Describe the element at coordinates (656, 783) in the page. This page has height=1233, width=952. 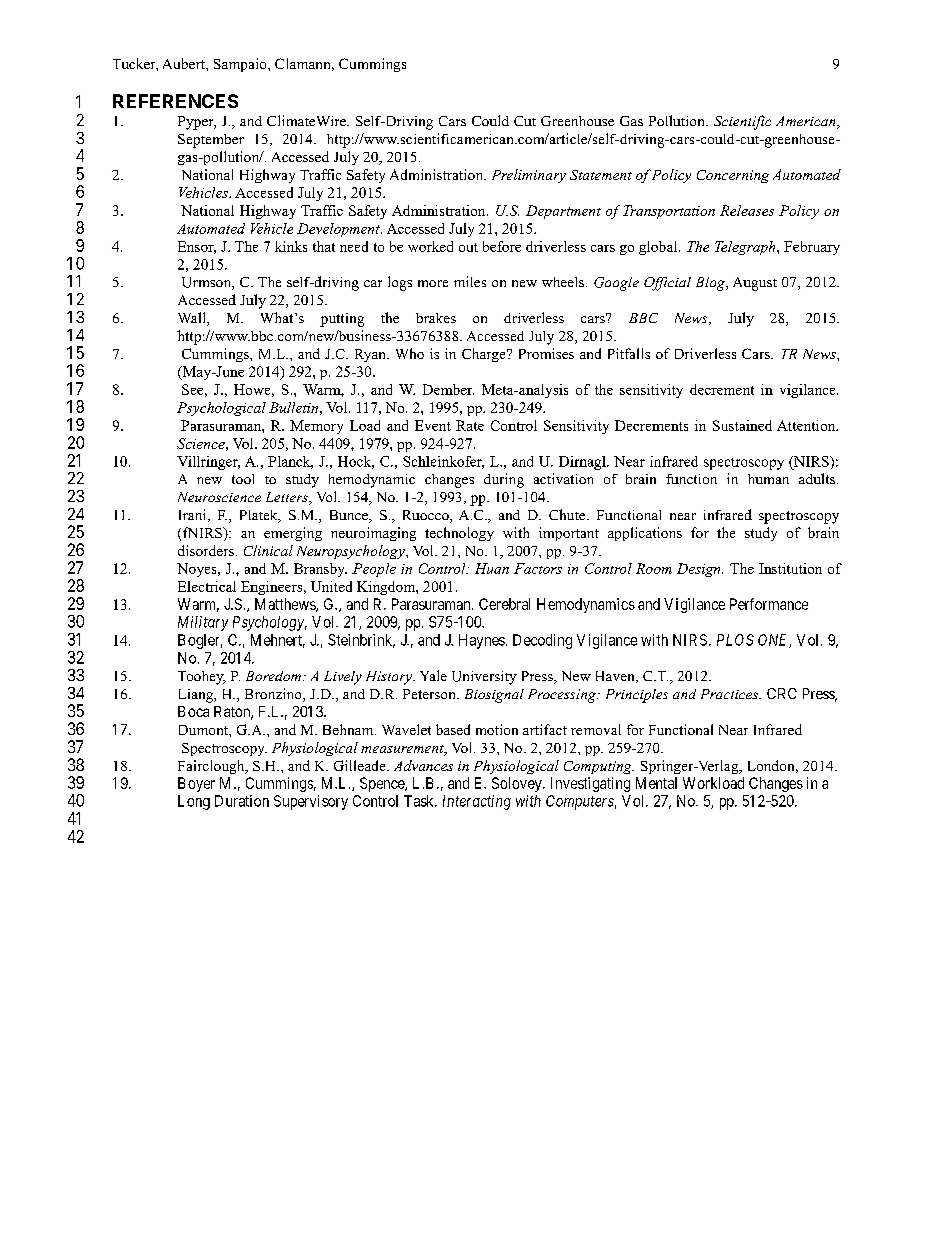
I see `Mental` at that location.
